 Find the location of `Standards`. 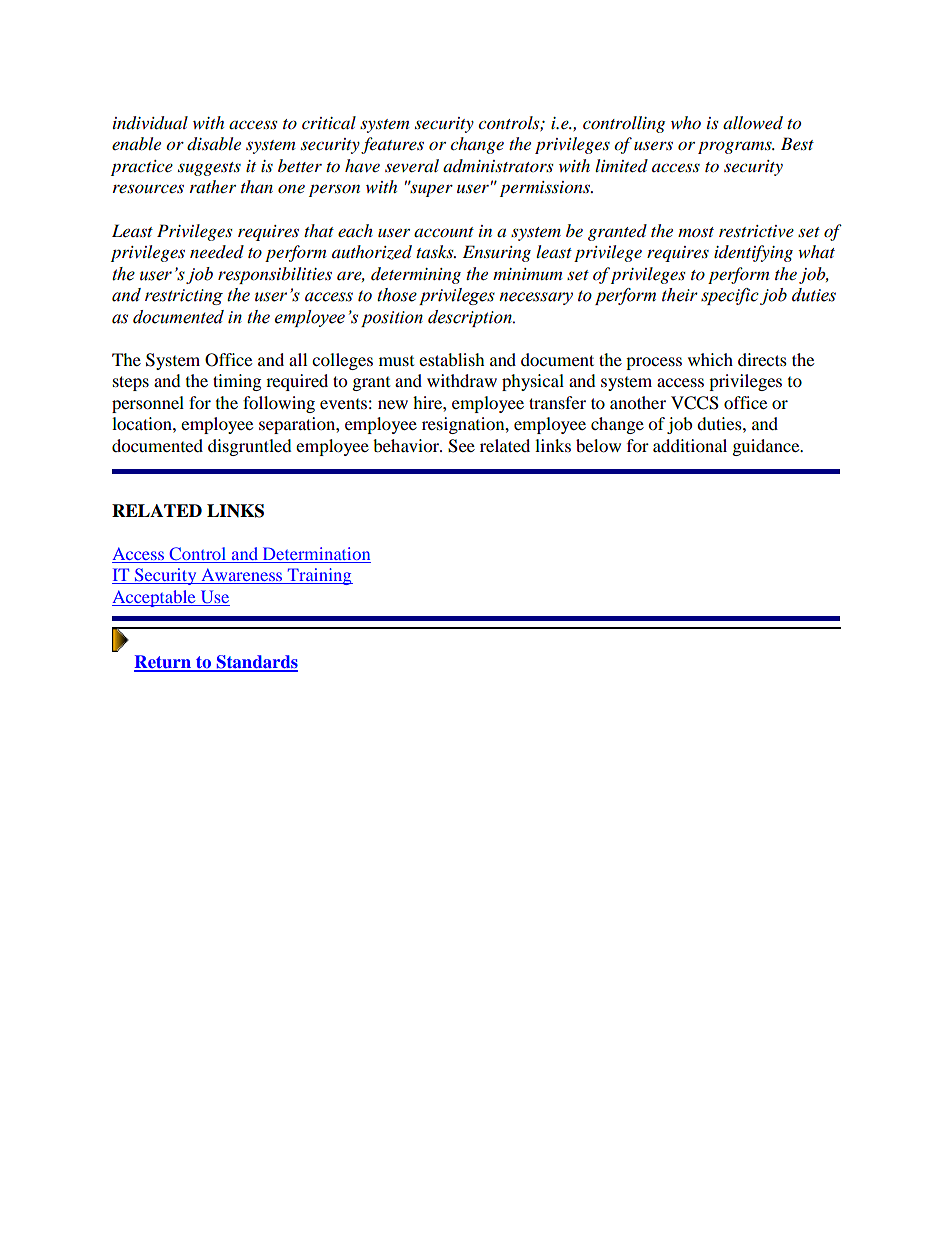

Standards is located at coordinates (256, 663).
